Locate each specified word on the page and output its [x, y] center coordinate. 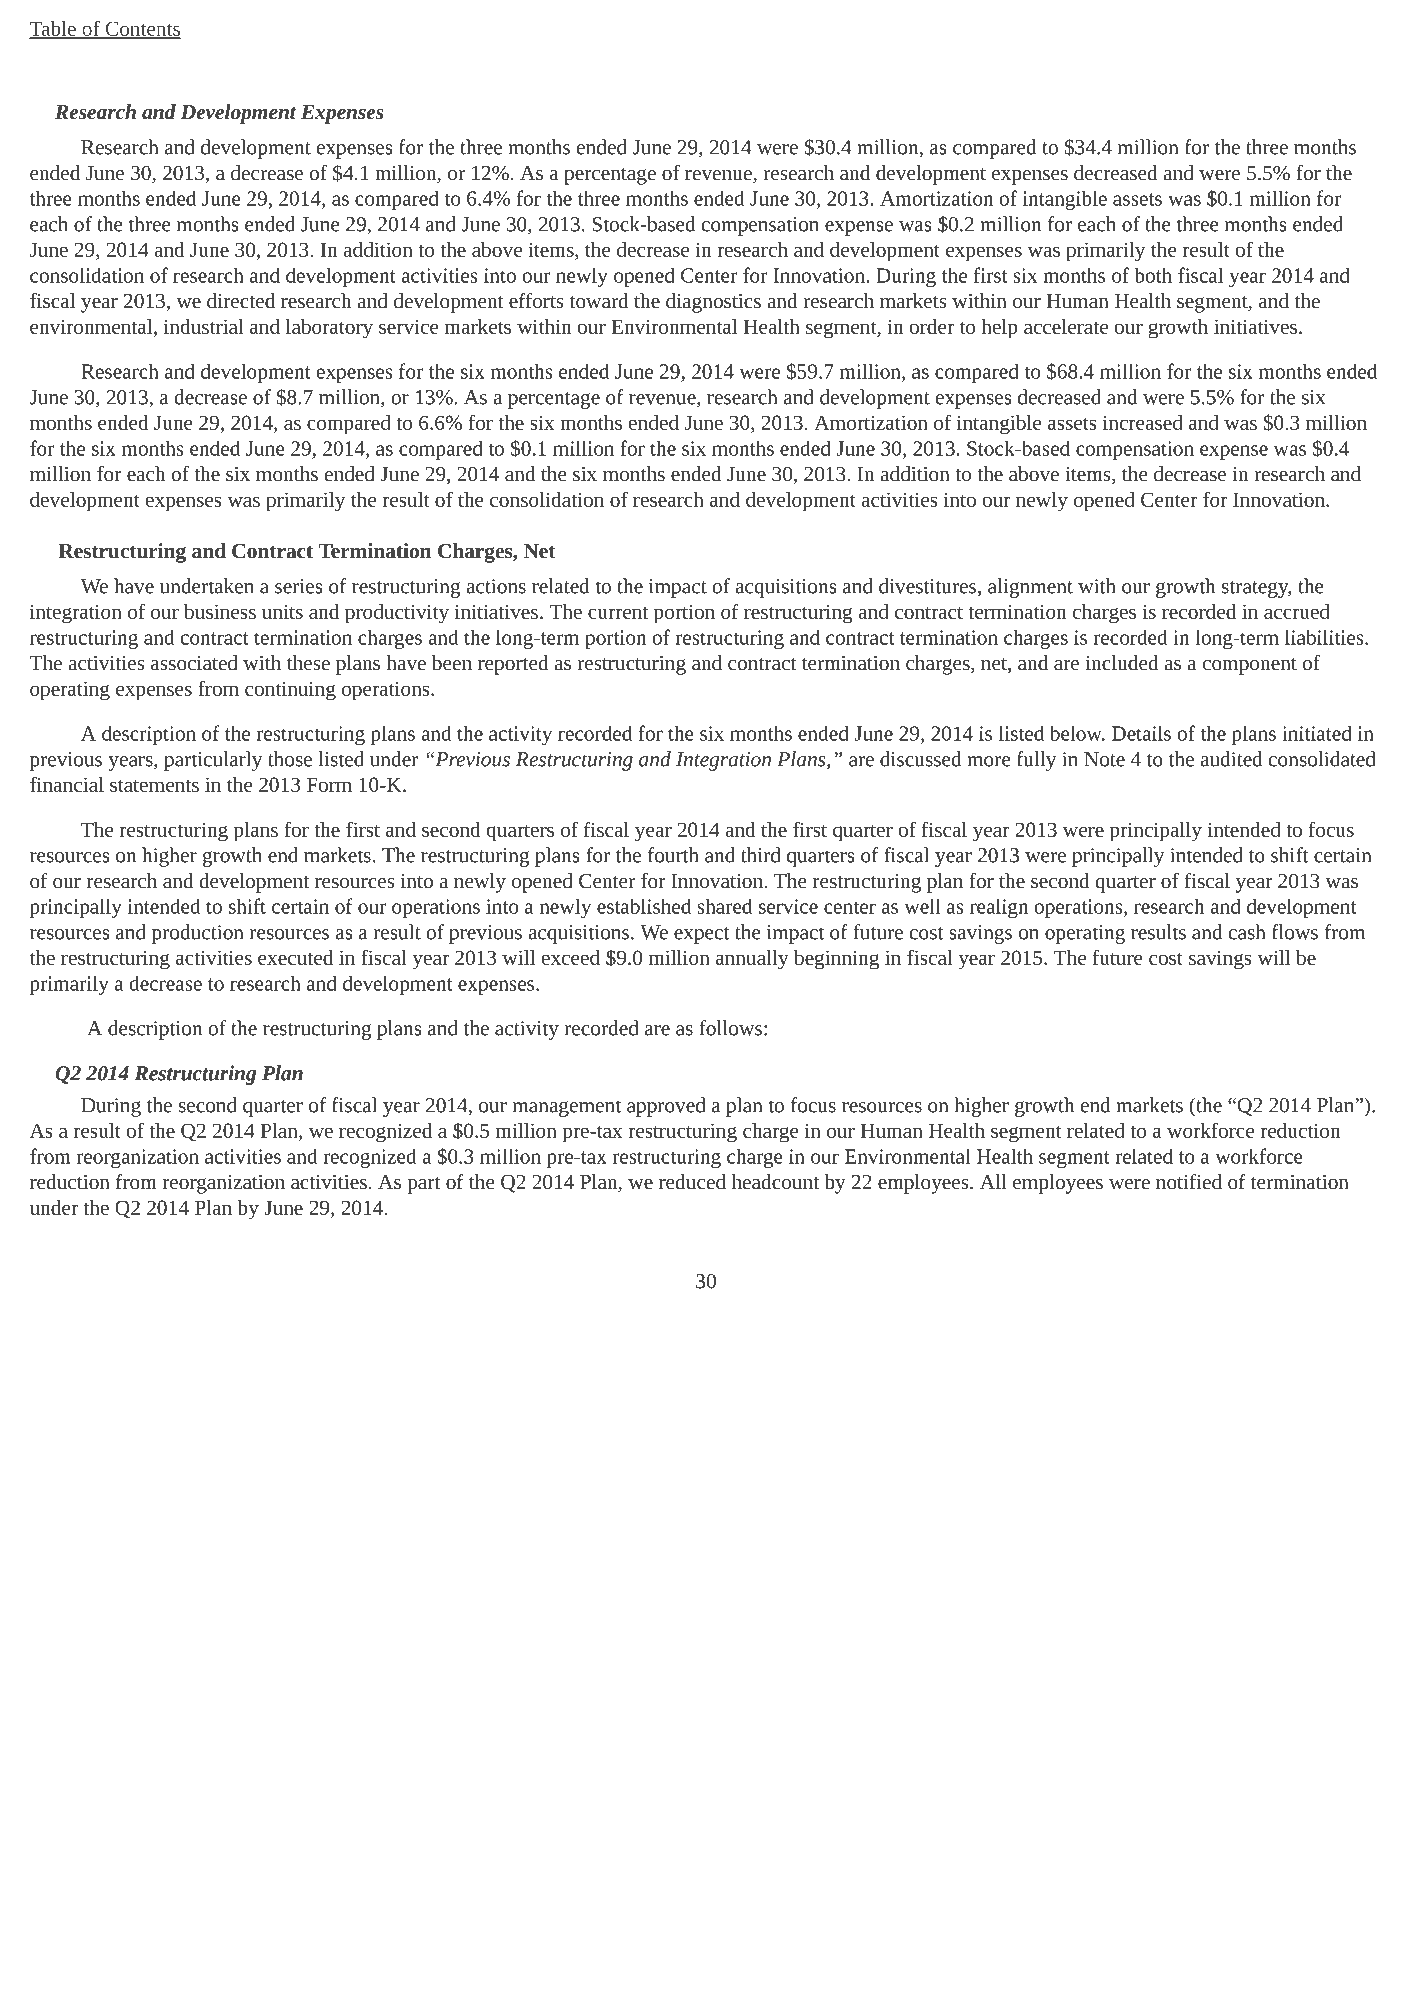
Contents [142, 29]
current [618, 613]
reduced [692, 1181]
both [1153, 275]
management [567, 1108]
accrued [1297, 611]
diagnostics [713, 303]
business [220, 611]
